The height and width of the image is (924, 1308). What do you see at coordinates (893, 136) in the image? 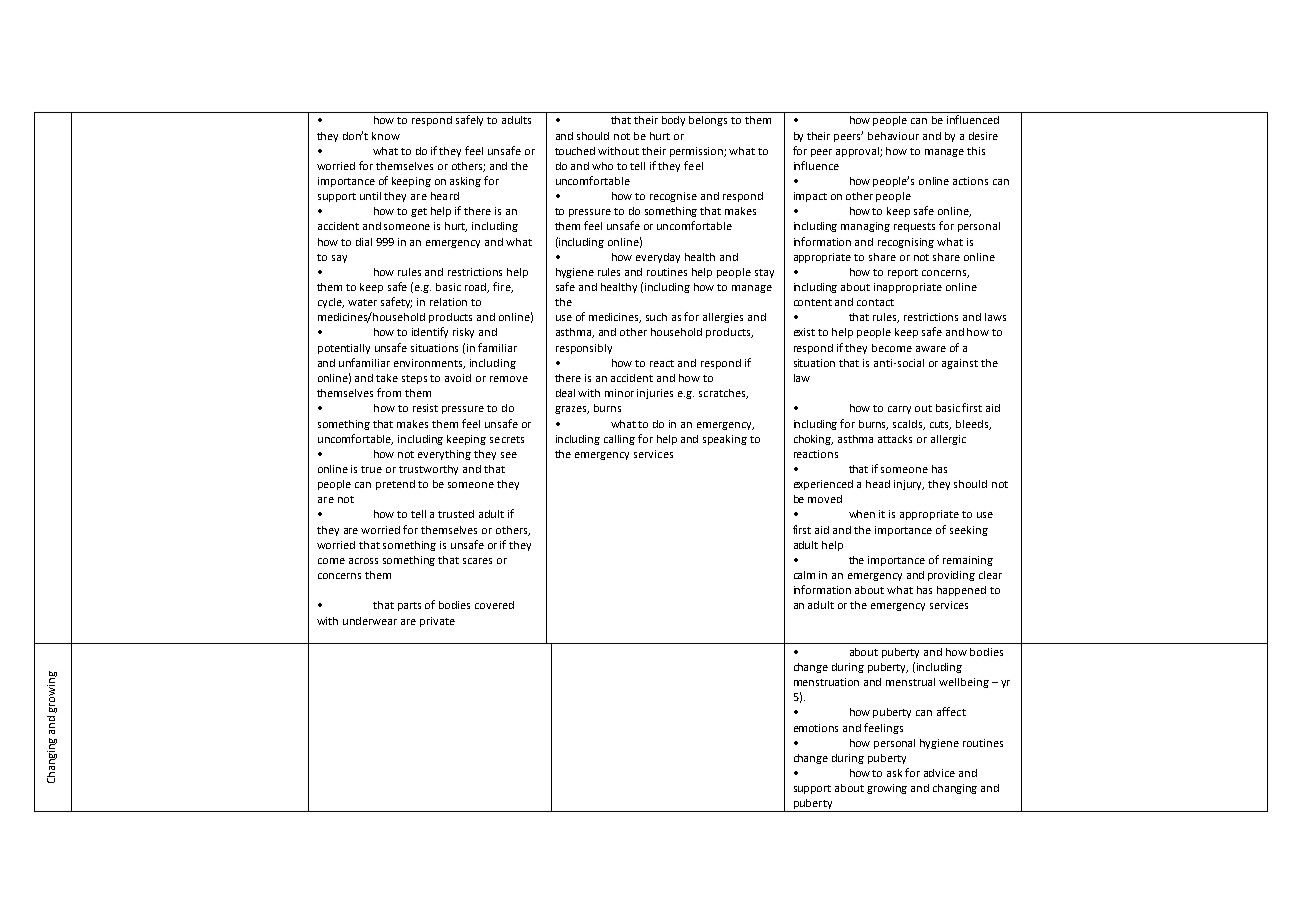
I see `behaviour` at bounding box center [893, 136].
